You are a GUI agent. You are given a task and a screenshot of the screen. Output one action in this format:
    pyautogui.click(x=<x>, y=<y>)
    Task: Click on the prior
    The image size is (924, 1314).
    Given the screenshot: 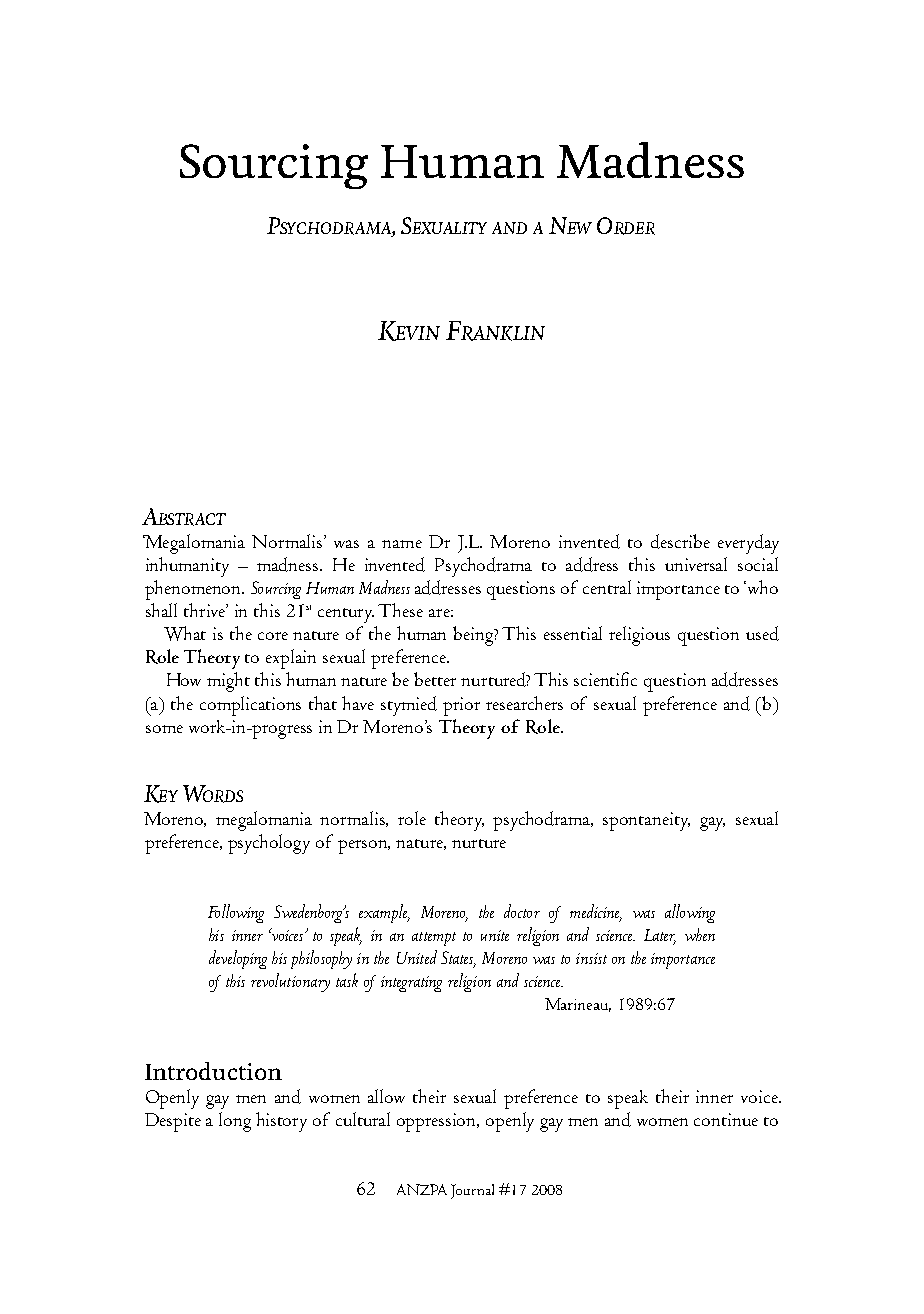 What is the action you would take?
    pyautogui.click(x=461, y=706)
